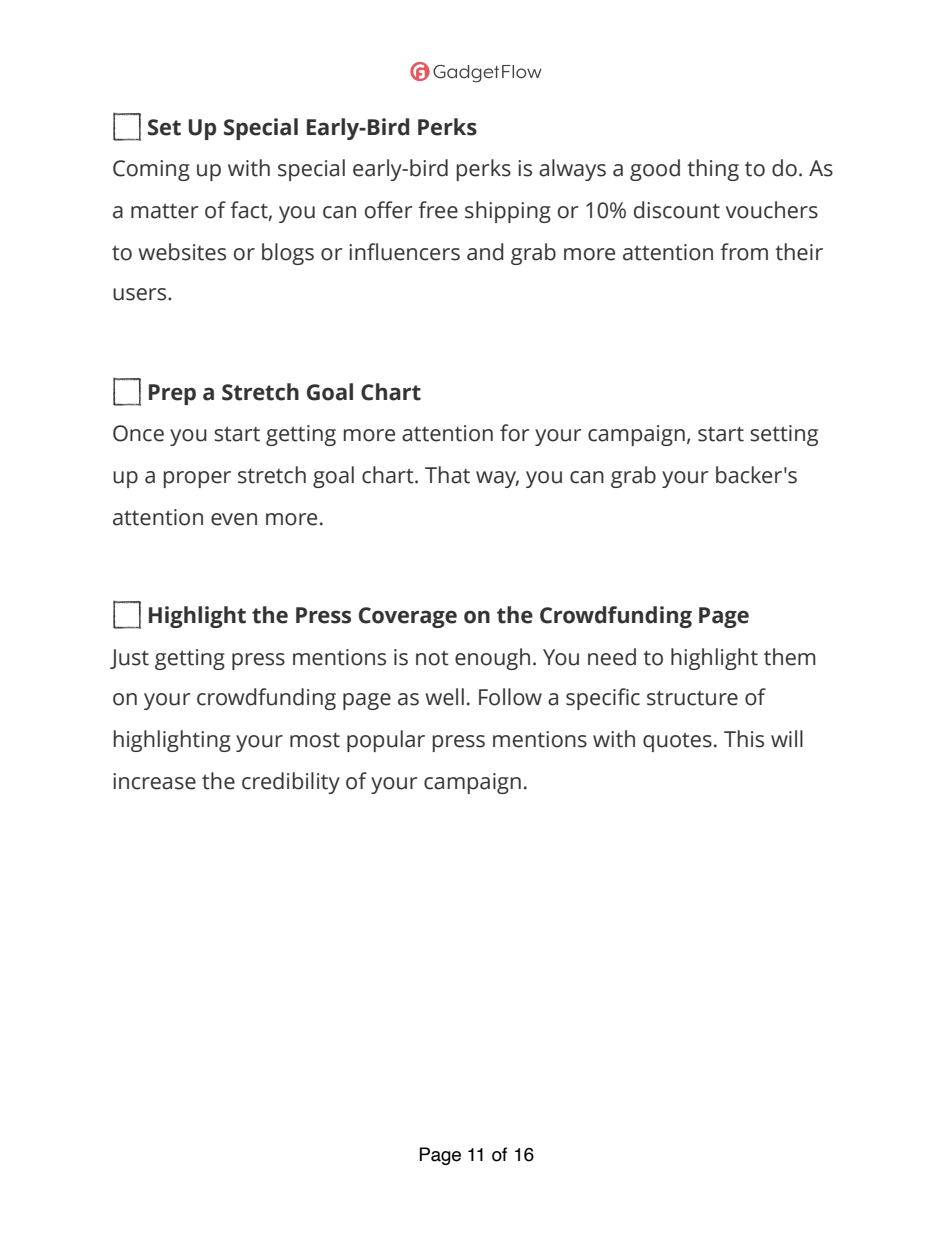  Describe the element at coordinates (713, 170) in the page. I see `thing` at that location.
